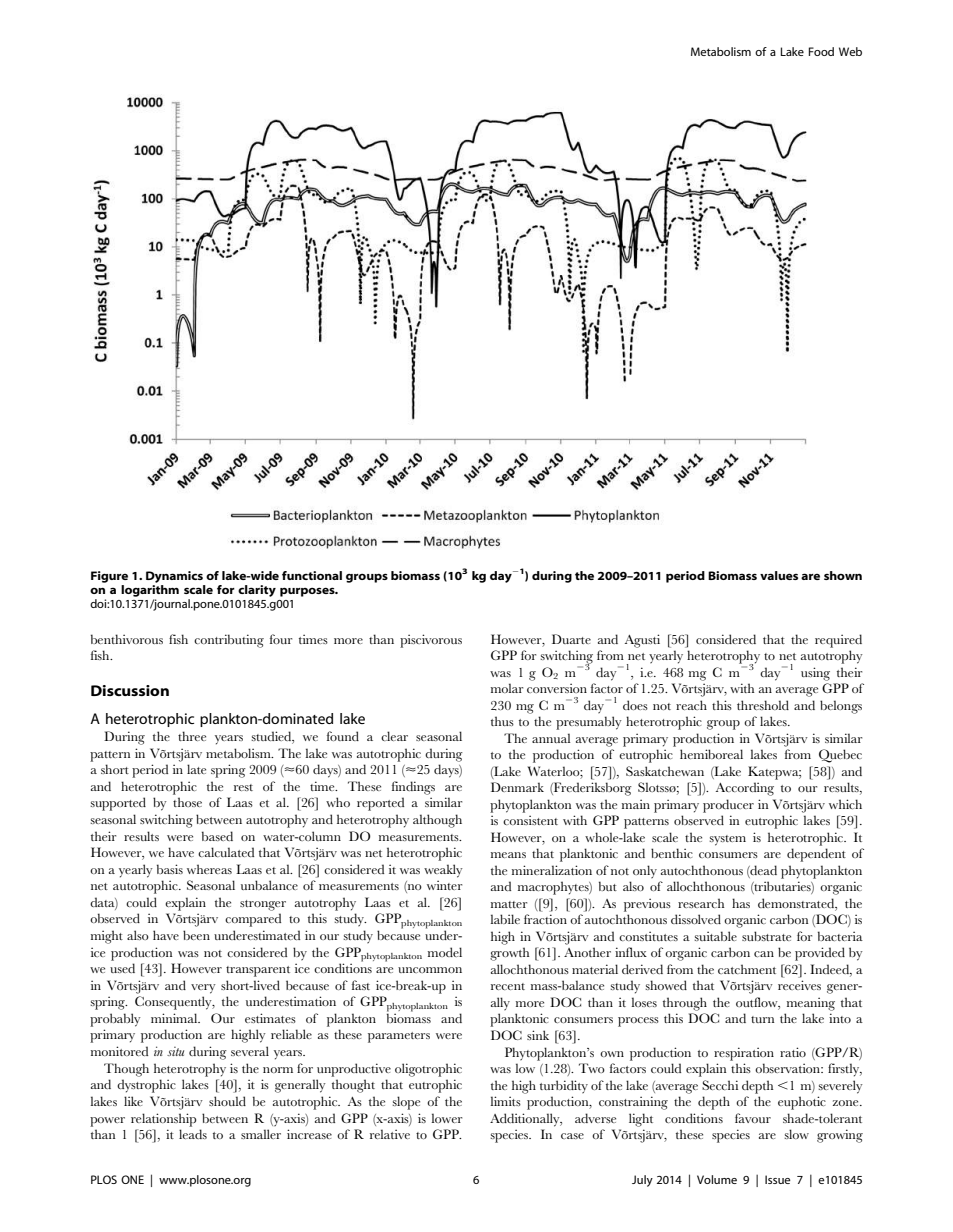 The height and width of the screenshot is (1232, 953). What do you see at coordinates (821, 51) in the screenshot?
I see `Food` at bounding box center [821, 51].
